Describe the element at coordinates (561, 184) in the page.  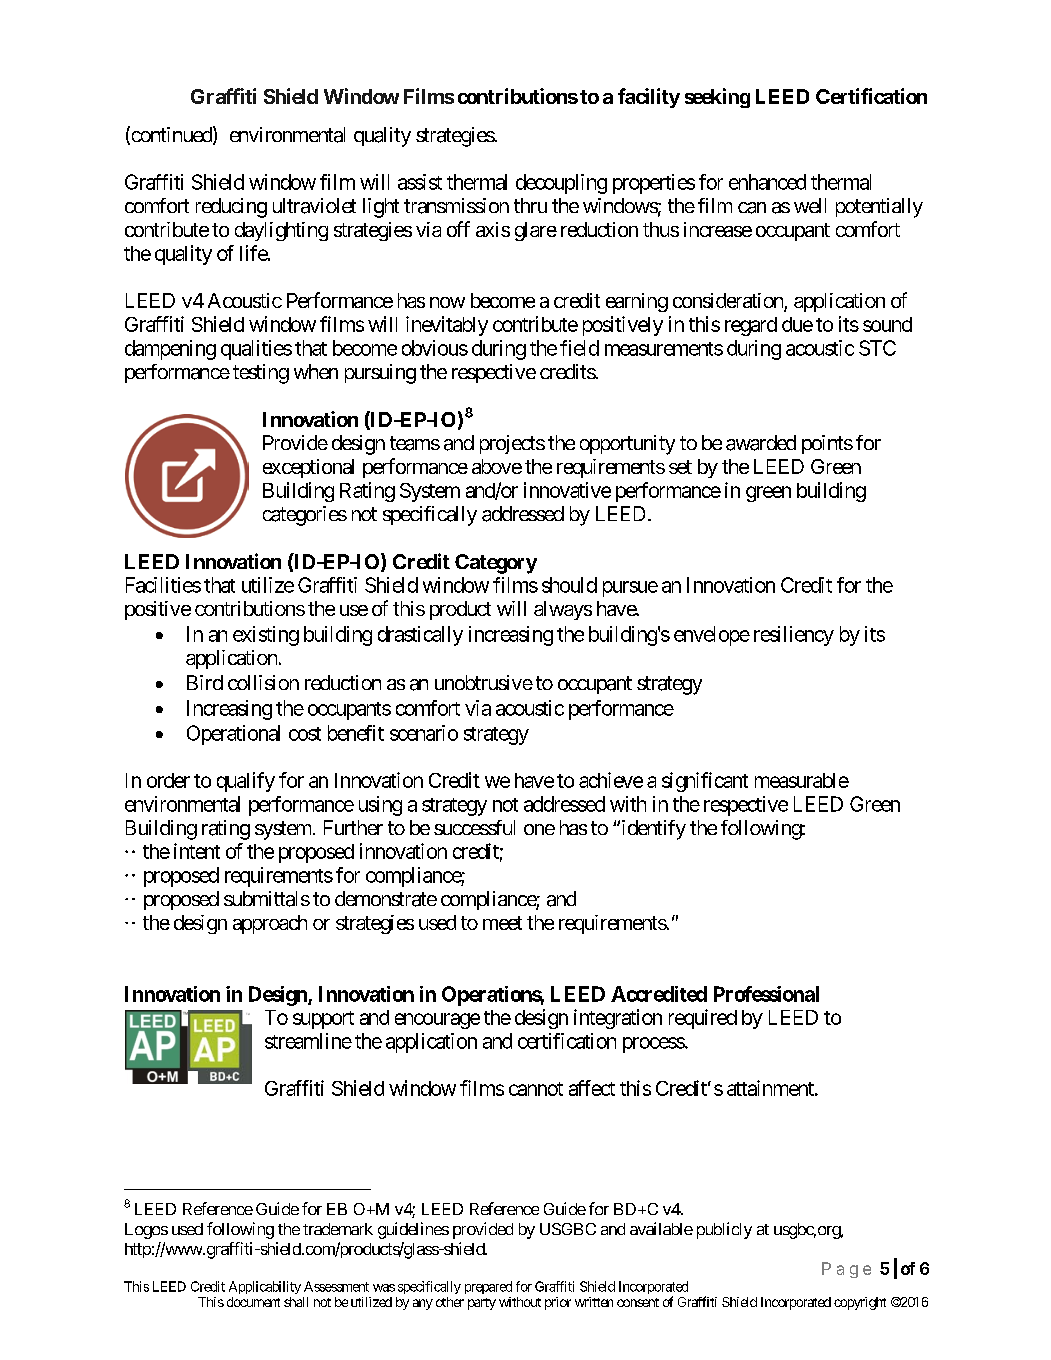
I see `decoupling` at that location.
